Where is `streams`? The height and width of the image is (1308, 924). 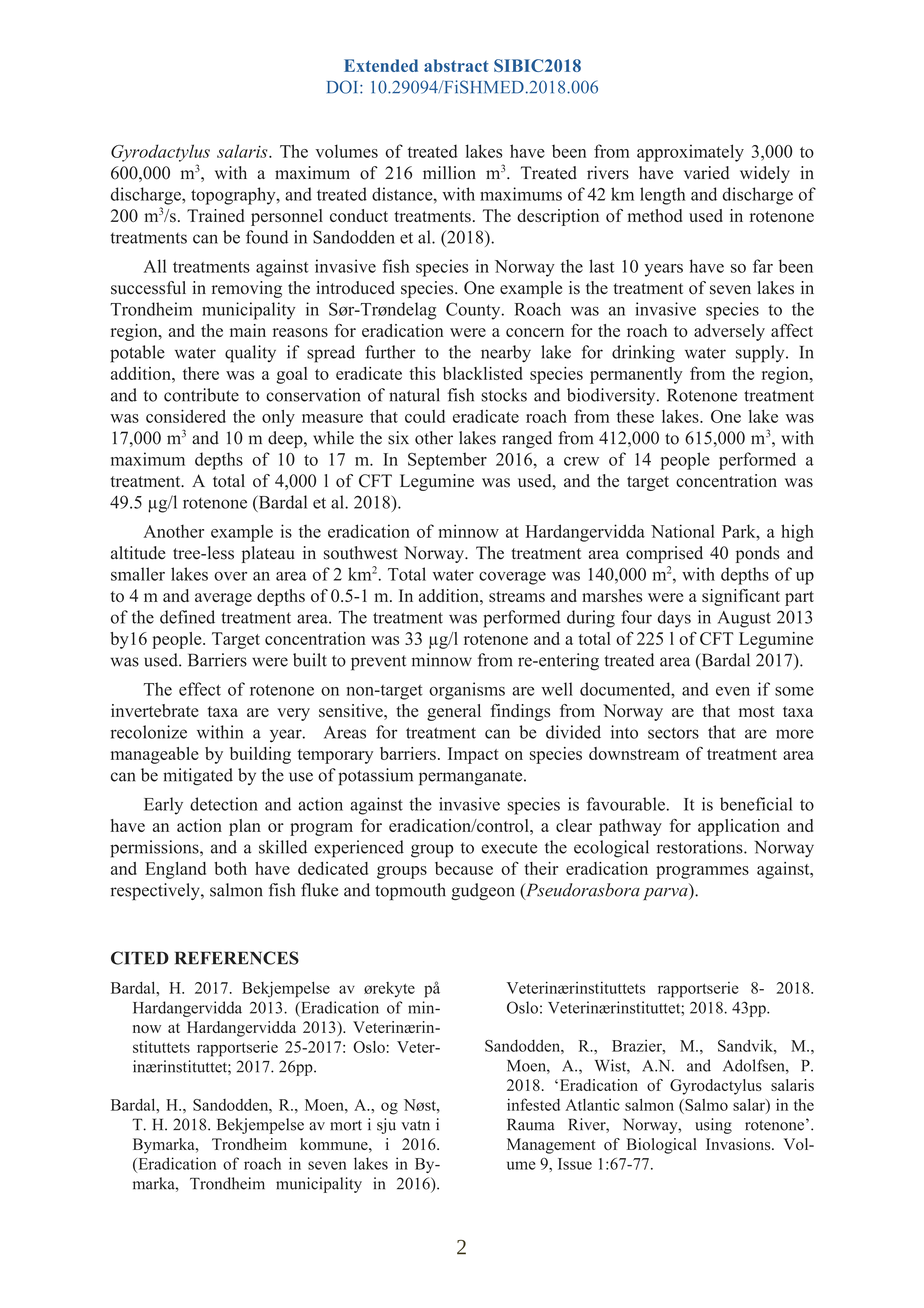 streams is located at coordinates (517, 597).
